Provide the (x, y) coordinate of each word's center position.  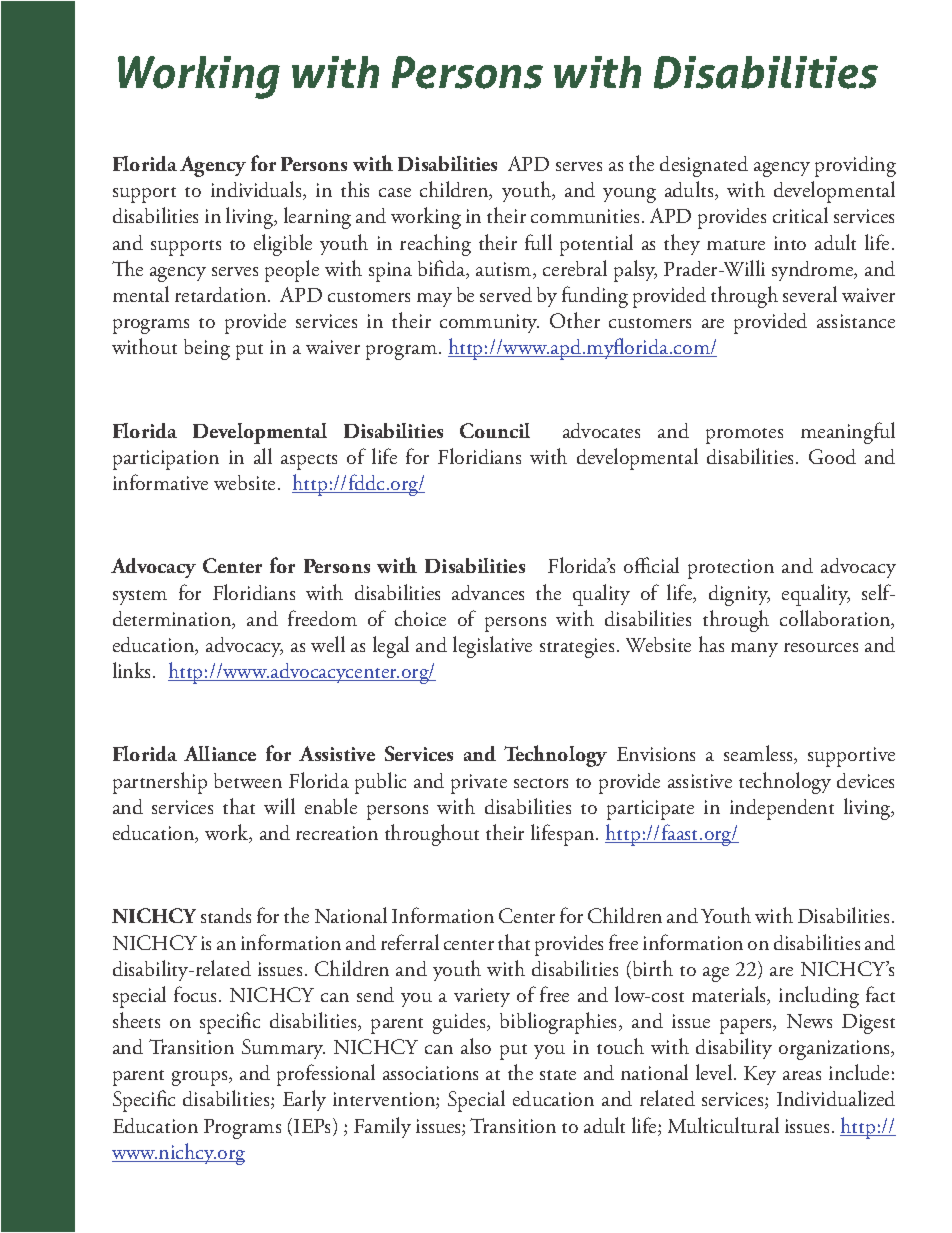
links (133, 670)
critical (800, 215)
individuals (257, 190)
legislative (492, 647)
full (538, 242)
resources (821, 647)
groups (201, 1078)
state (558, 1075)
